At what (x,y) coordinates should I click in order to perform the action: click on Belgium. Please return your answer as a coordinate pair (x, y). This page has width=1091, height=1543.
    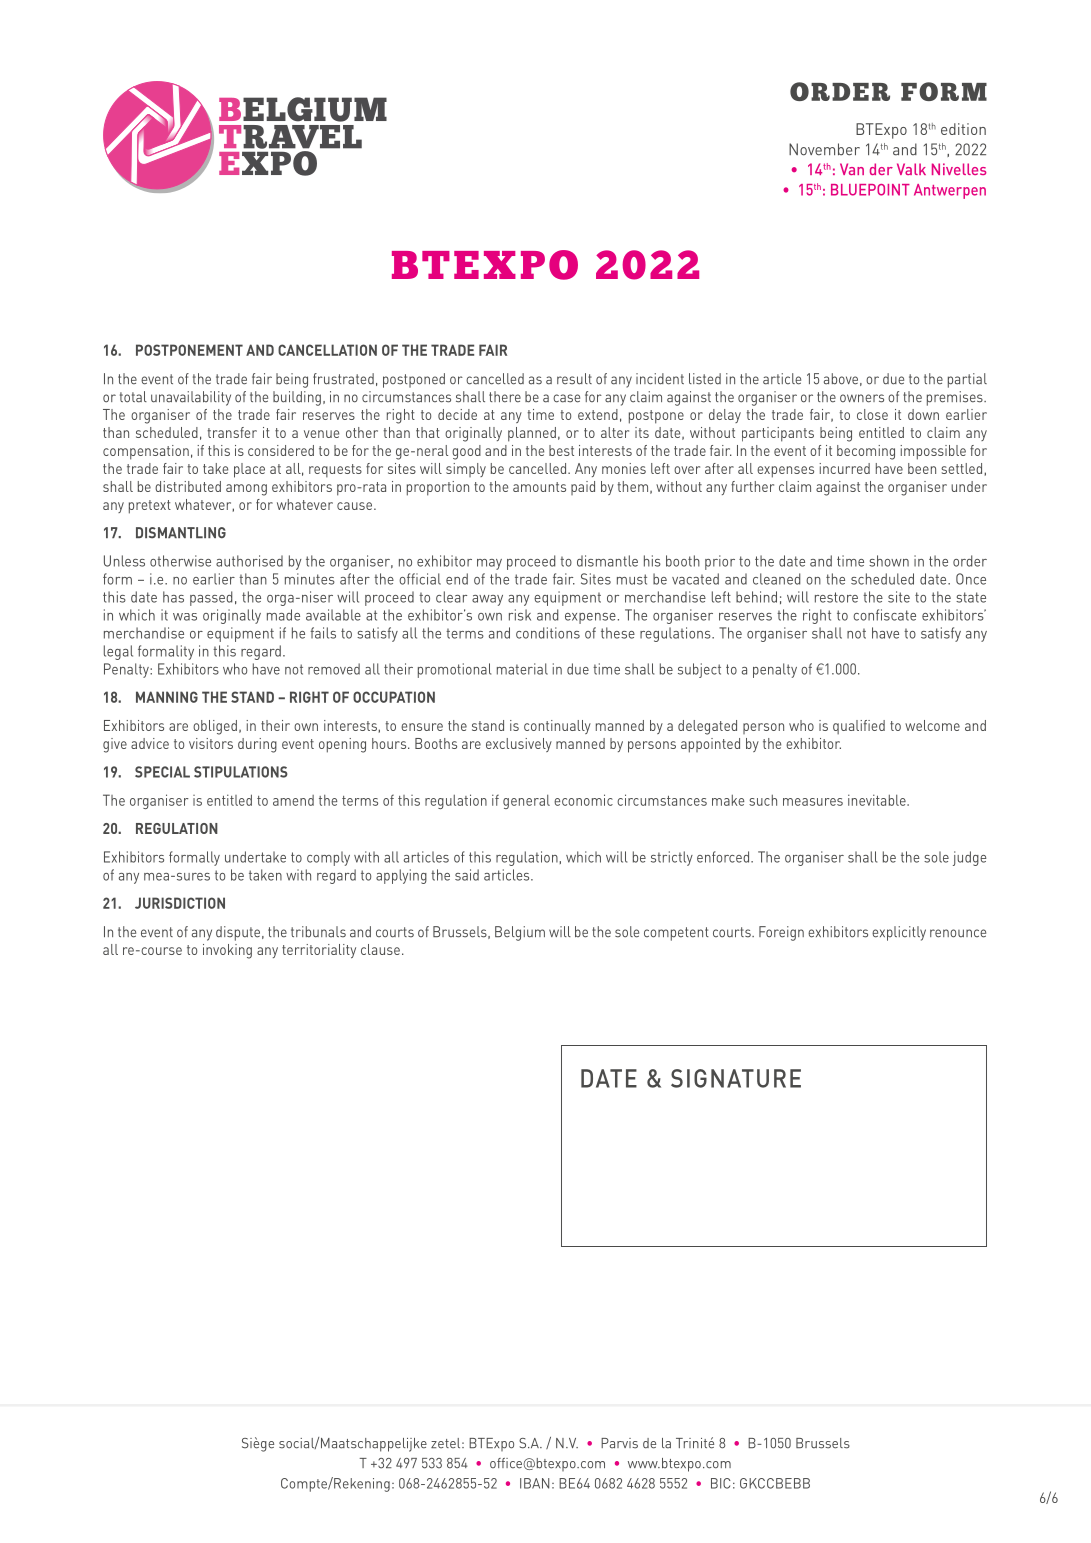
    Looking at the image, I should click on (520, 933).
